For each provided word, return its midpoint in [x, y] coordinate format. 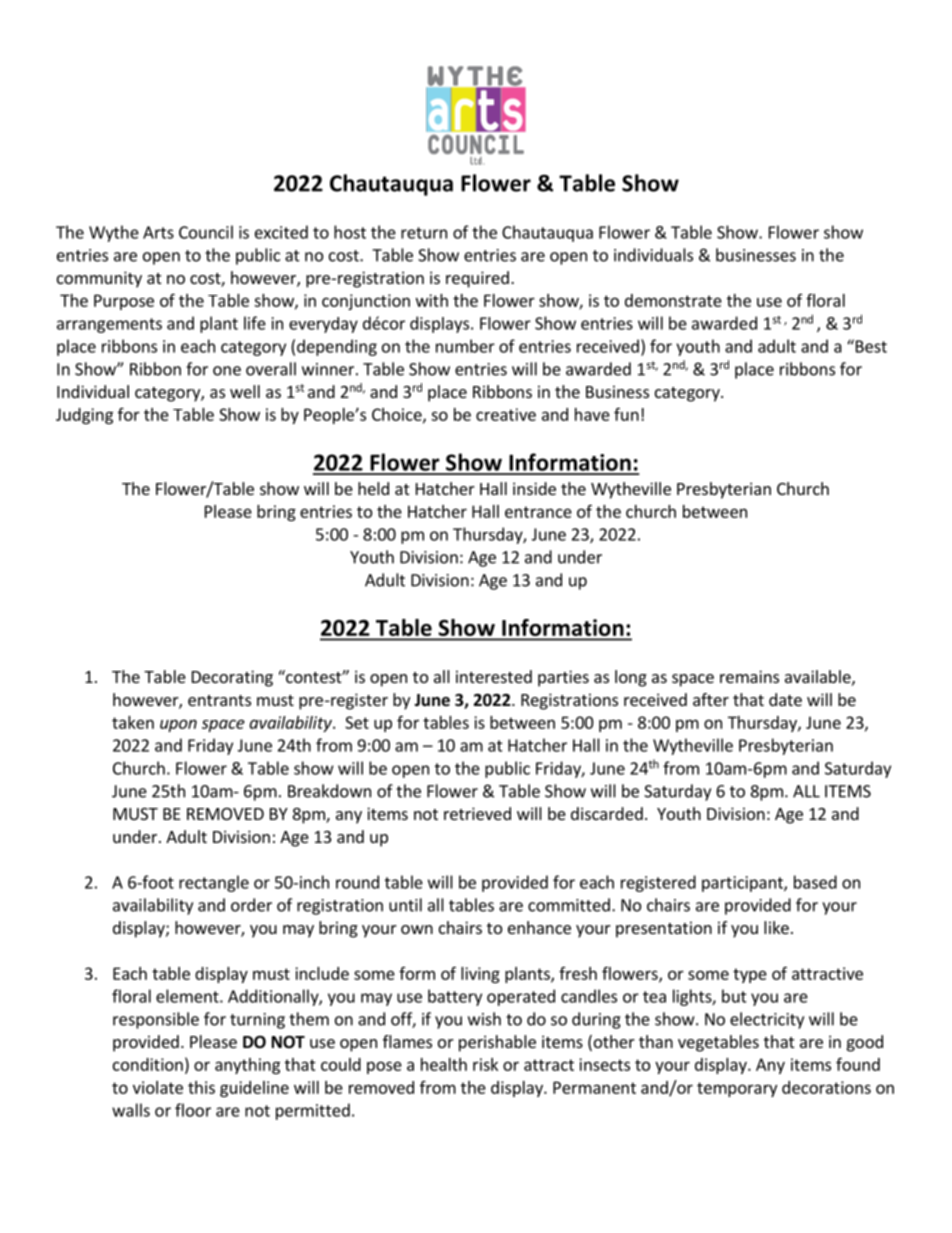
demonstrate [673, 300]
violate [158, 1087]
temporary [737, 1089]
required [477, 279]
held [373, 488]
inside [534, 488]
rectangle [214, 883]
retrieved [477, 813]
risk [485, 1064]
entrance [538, 512]
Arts [158, 232]
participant [743, 884]
